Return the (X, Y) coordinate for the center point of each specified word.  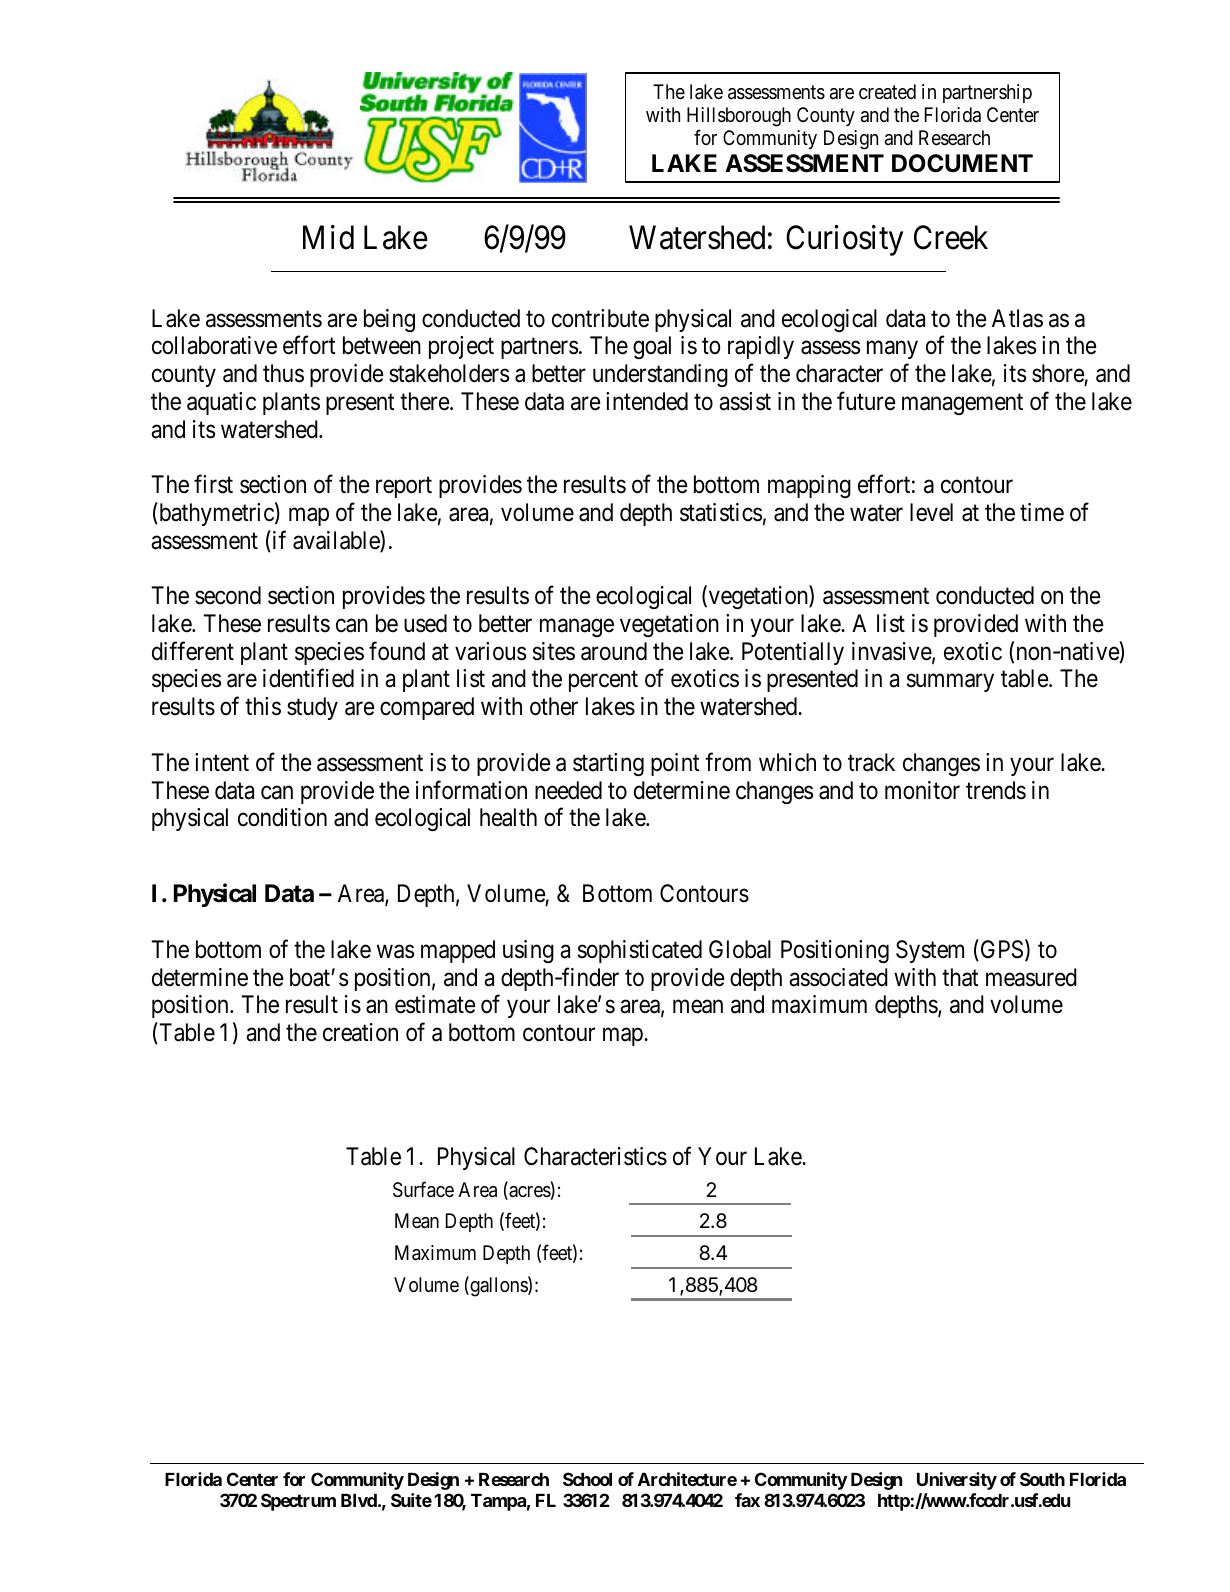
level (931, 512)
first (213, 484)
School (587, 1479)
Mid (328, 237)
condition (282, 817)
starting (608, 764)
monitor (922, 790)
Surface (423, 1189)
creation (360, 1032)
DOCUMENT (962, 163)
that (960, 977)
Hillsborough (739, 117)
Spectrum (298, 1502)
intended (647, 401)
